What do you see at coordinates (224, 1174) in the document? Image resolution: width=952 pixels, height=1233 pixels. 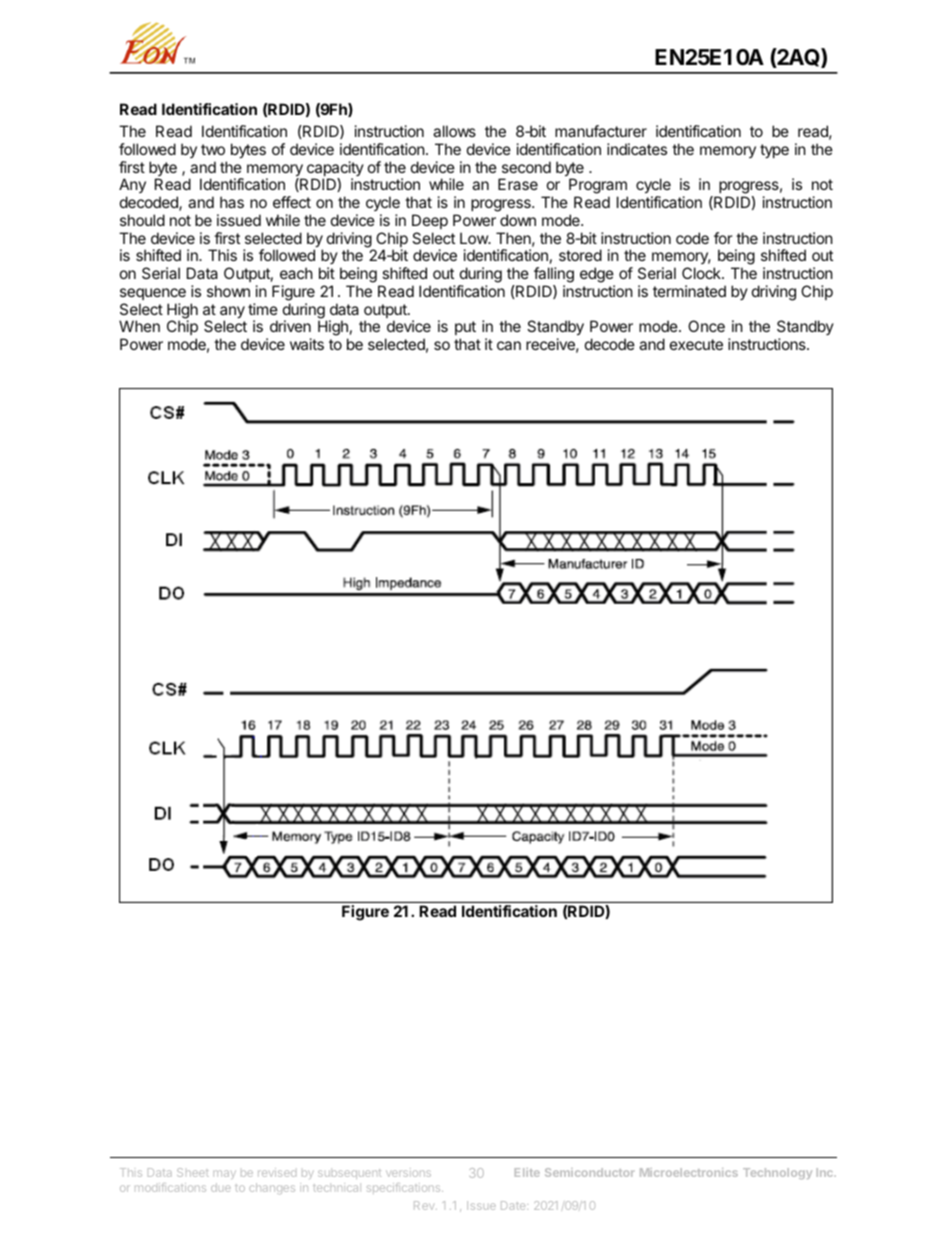 I see `may` at bounding box center [224, 1174].
